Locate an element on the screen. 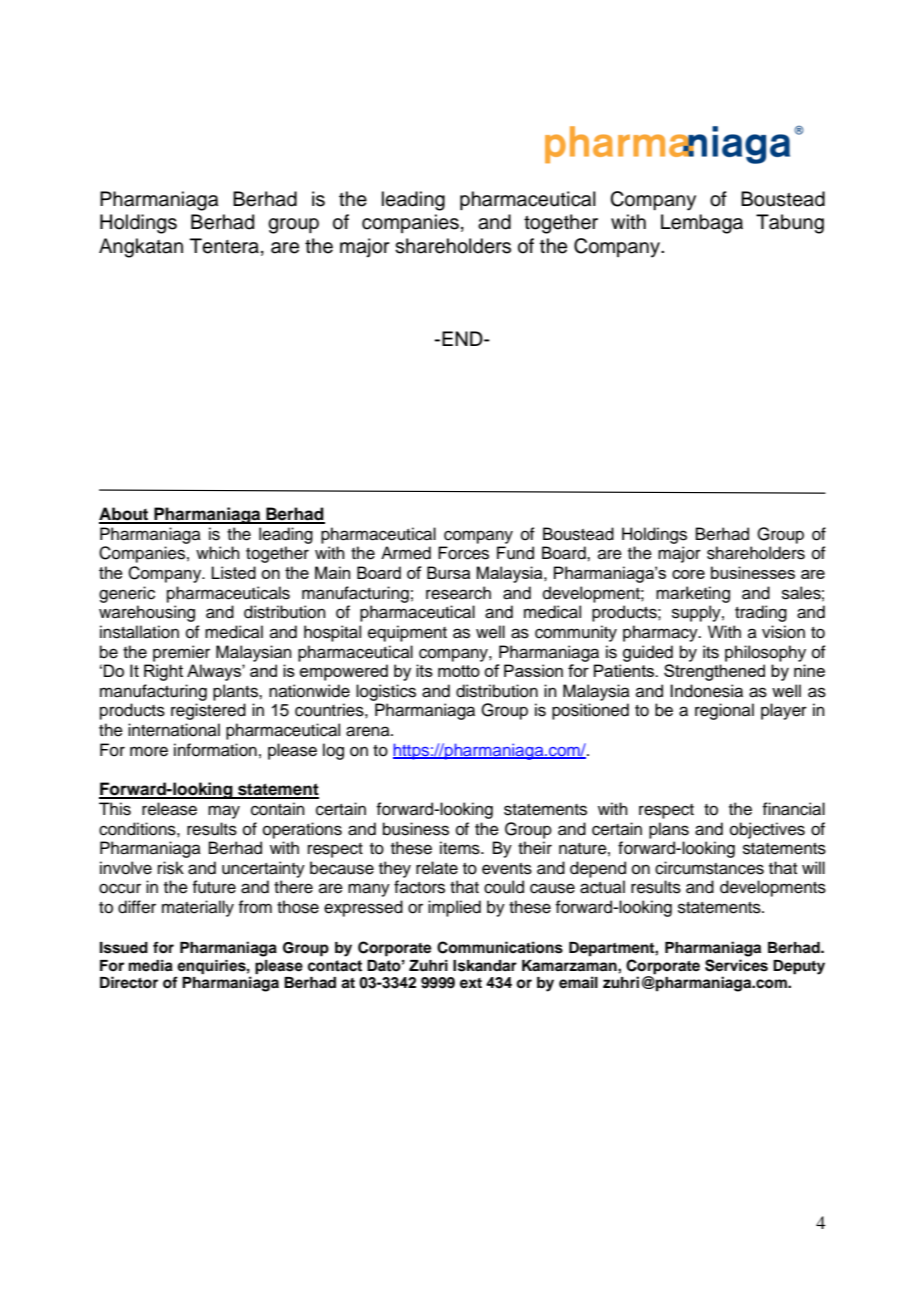 The width and height of the screenshot is (924, 1309). ext is located at coordinates (471, 983).
